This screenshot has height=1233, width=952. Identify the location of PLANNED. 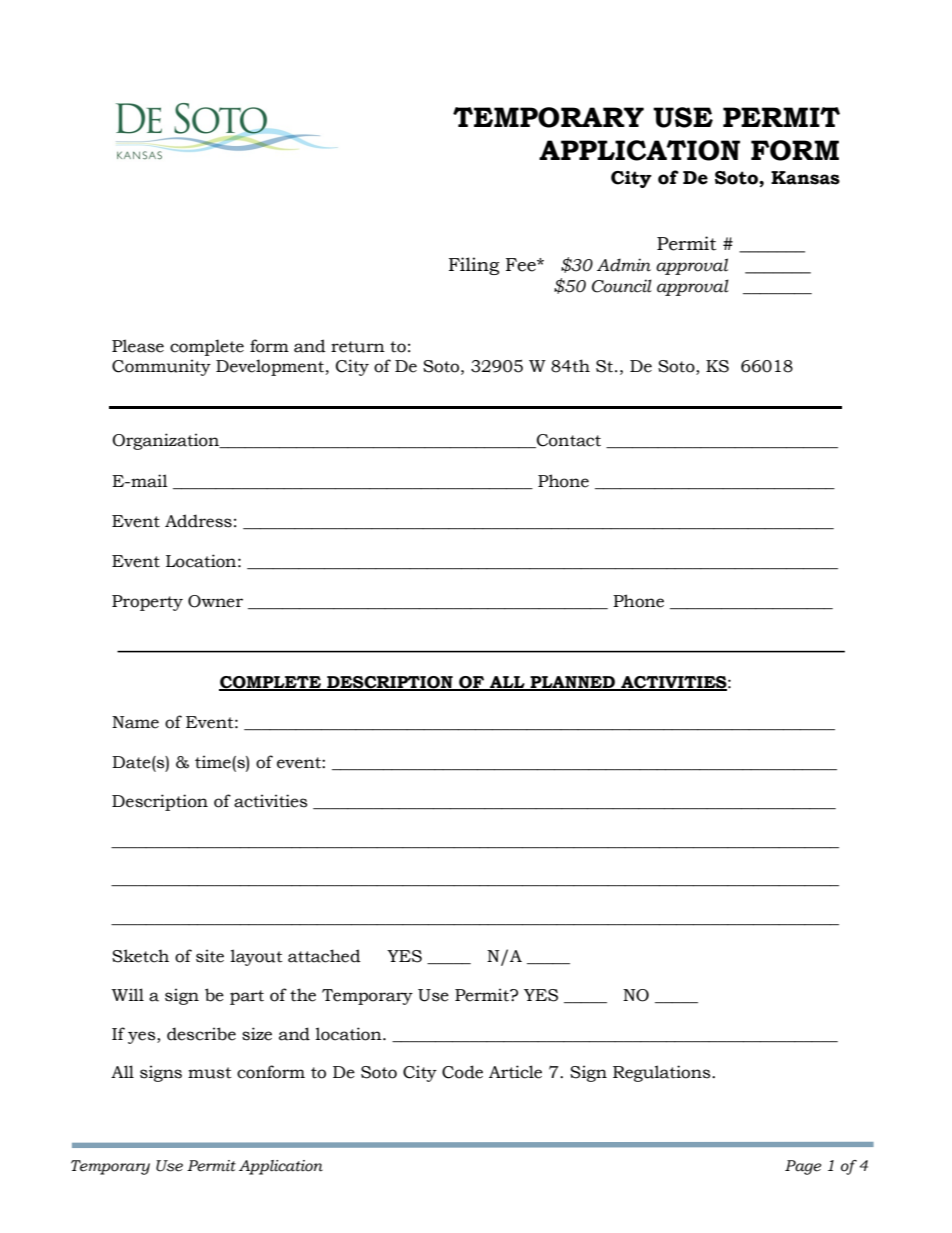
(572, 683).
